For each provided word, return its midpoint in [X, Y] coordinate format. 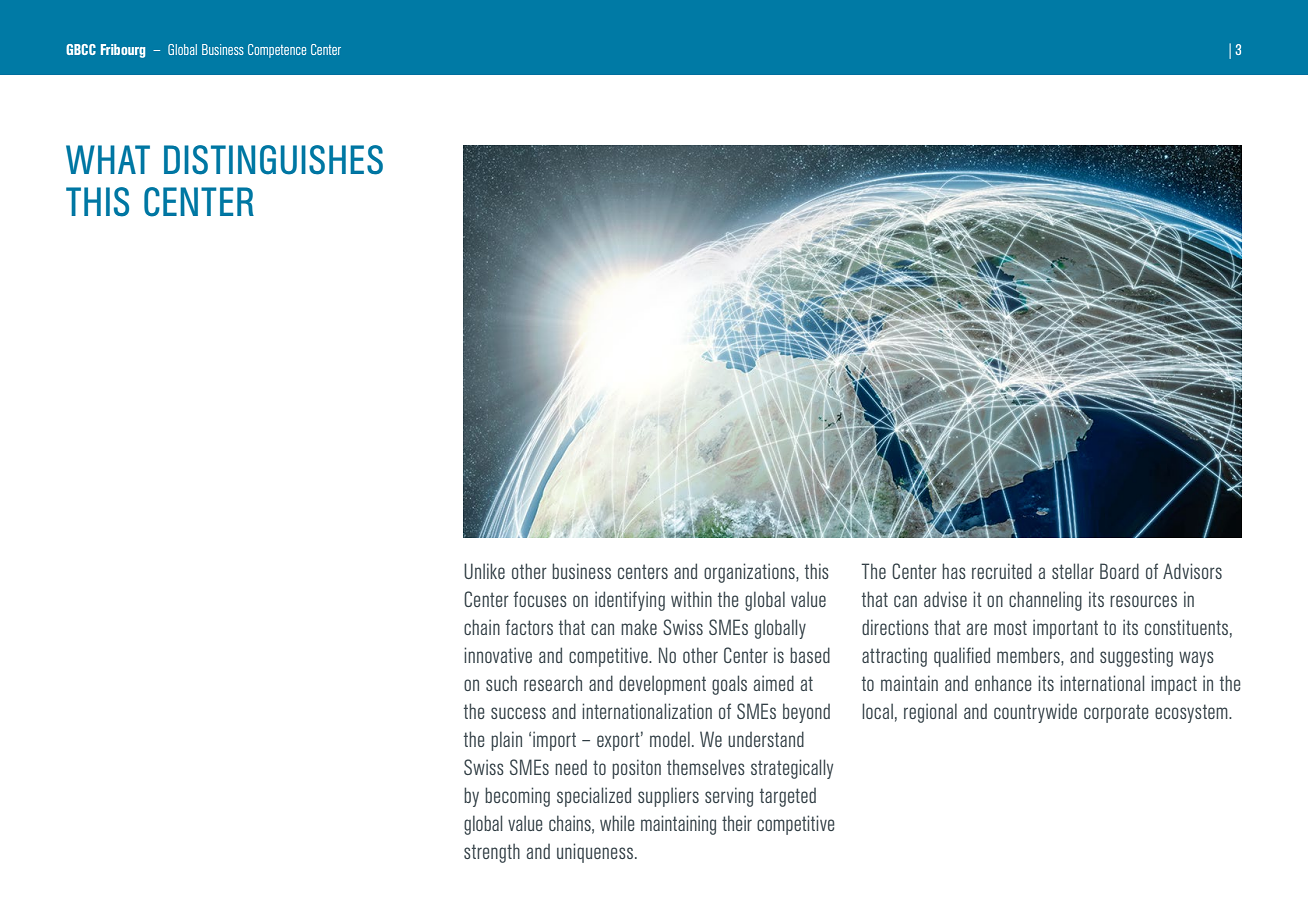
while [617, 823]
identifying [630, 601]
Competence [277, 51]
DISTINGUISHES [273, 160]
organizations [750, 573]
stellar [1073, 571]
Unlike [484, 571]
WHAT [108, 159]
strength [492, 853]
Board [1119, 571]
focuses [540, 599]
